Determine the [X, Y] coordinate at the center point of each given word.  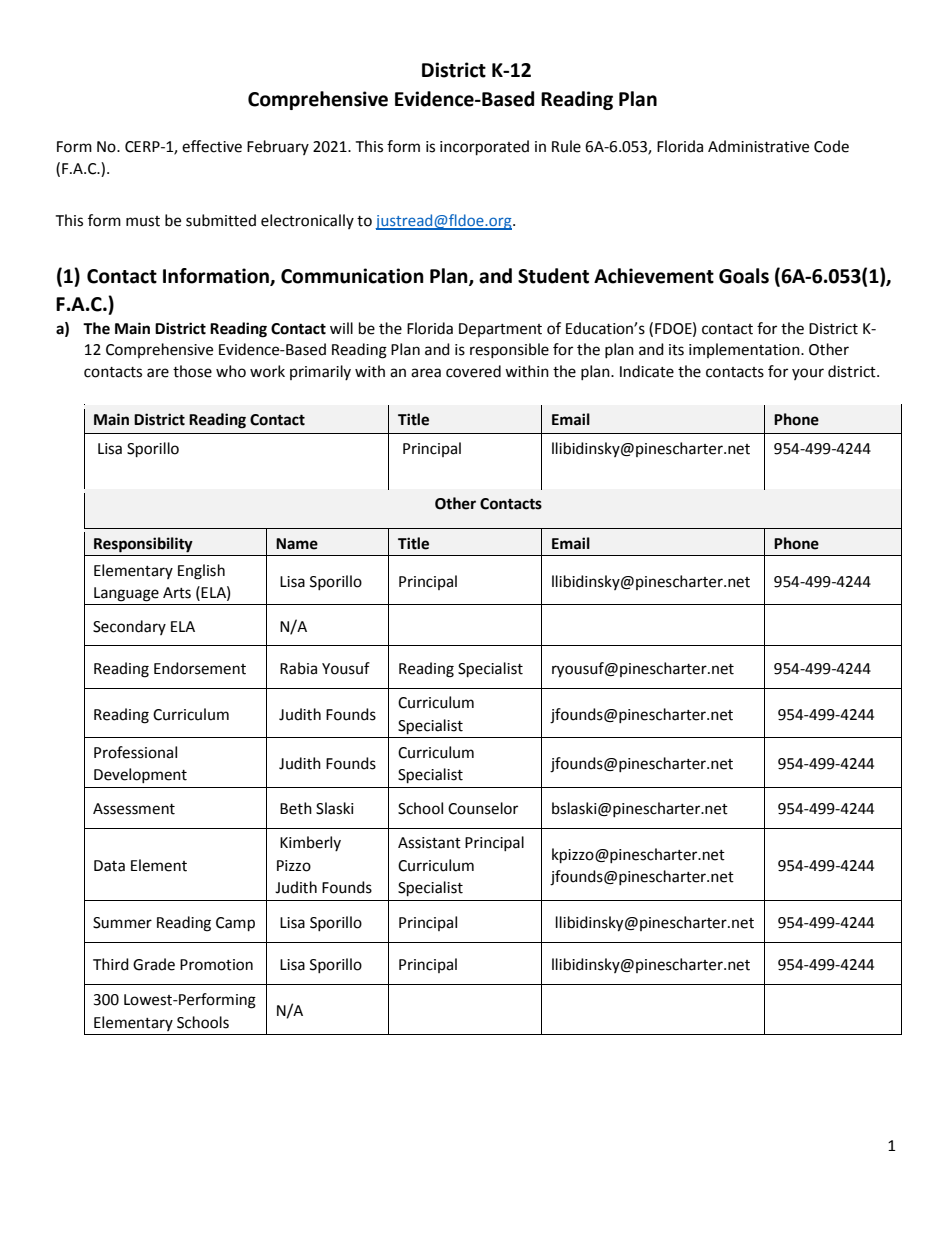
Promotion [216, 965]
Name [297, 544]
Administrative [758, 146]
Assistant [429, 843]
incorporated [484, 148]
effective [212, 146]
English [201, 572]
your [808, 374]
